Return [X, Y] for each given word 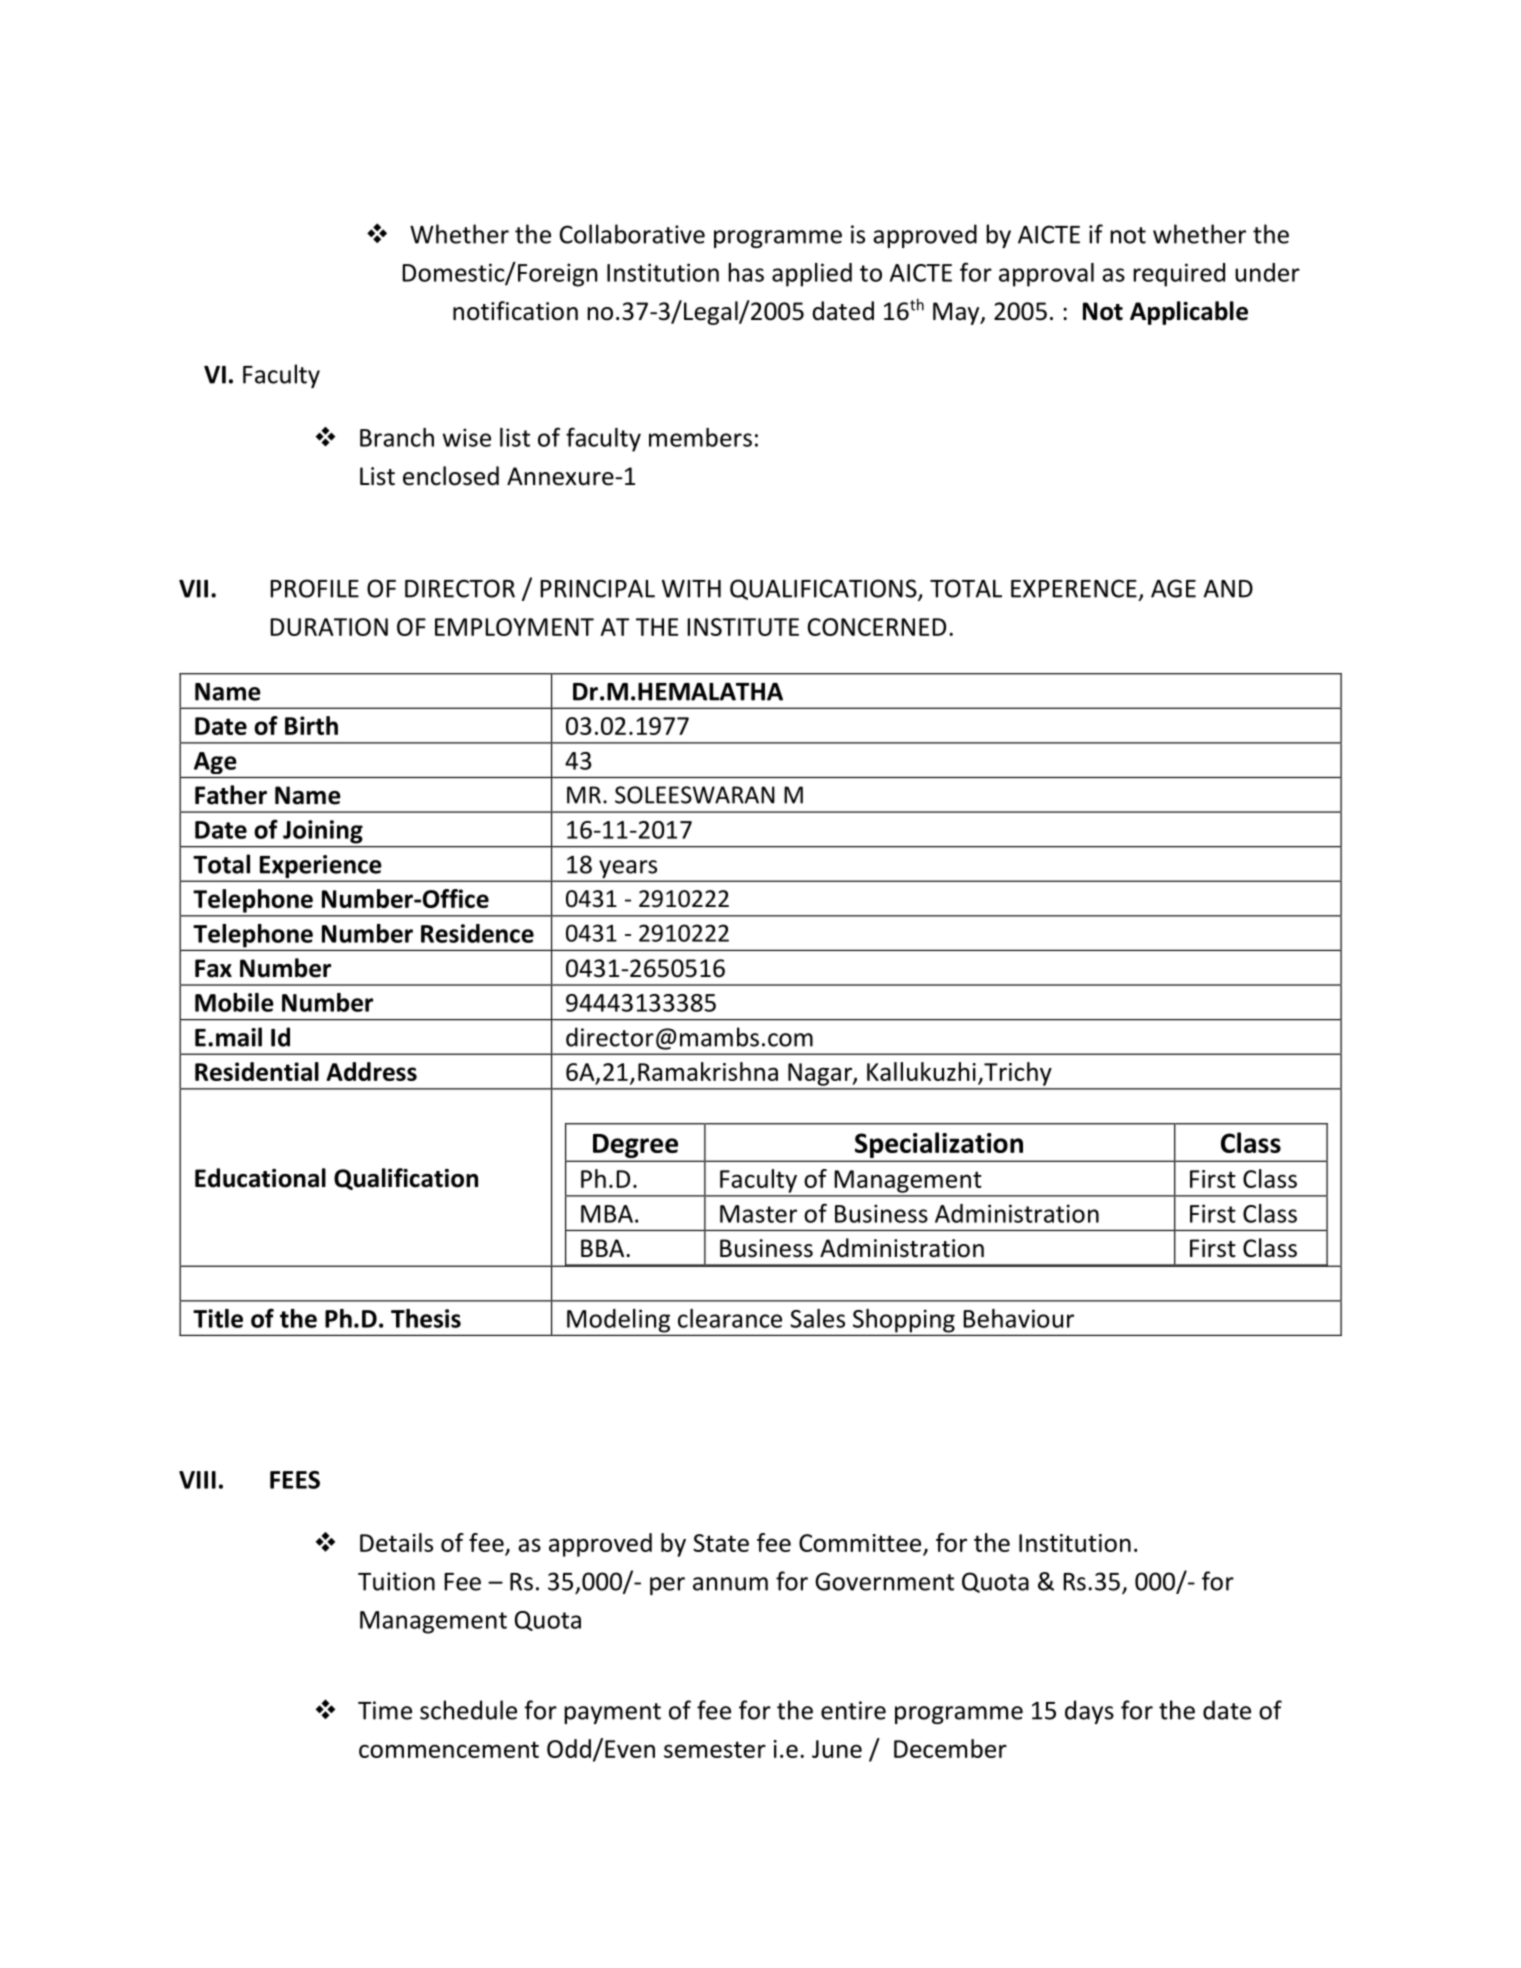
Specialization [939, 1145]
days [1089, 1712]
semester [715, 1749]
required [1179, 275]
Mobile [234, 1002]
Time [385, 1710]
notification [515, 311]
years [628, 870]
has [746, 272]
